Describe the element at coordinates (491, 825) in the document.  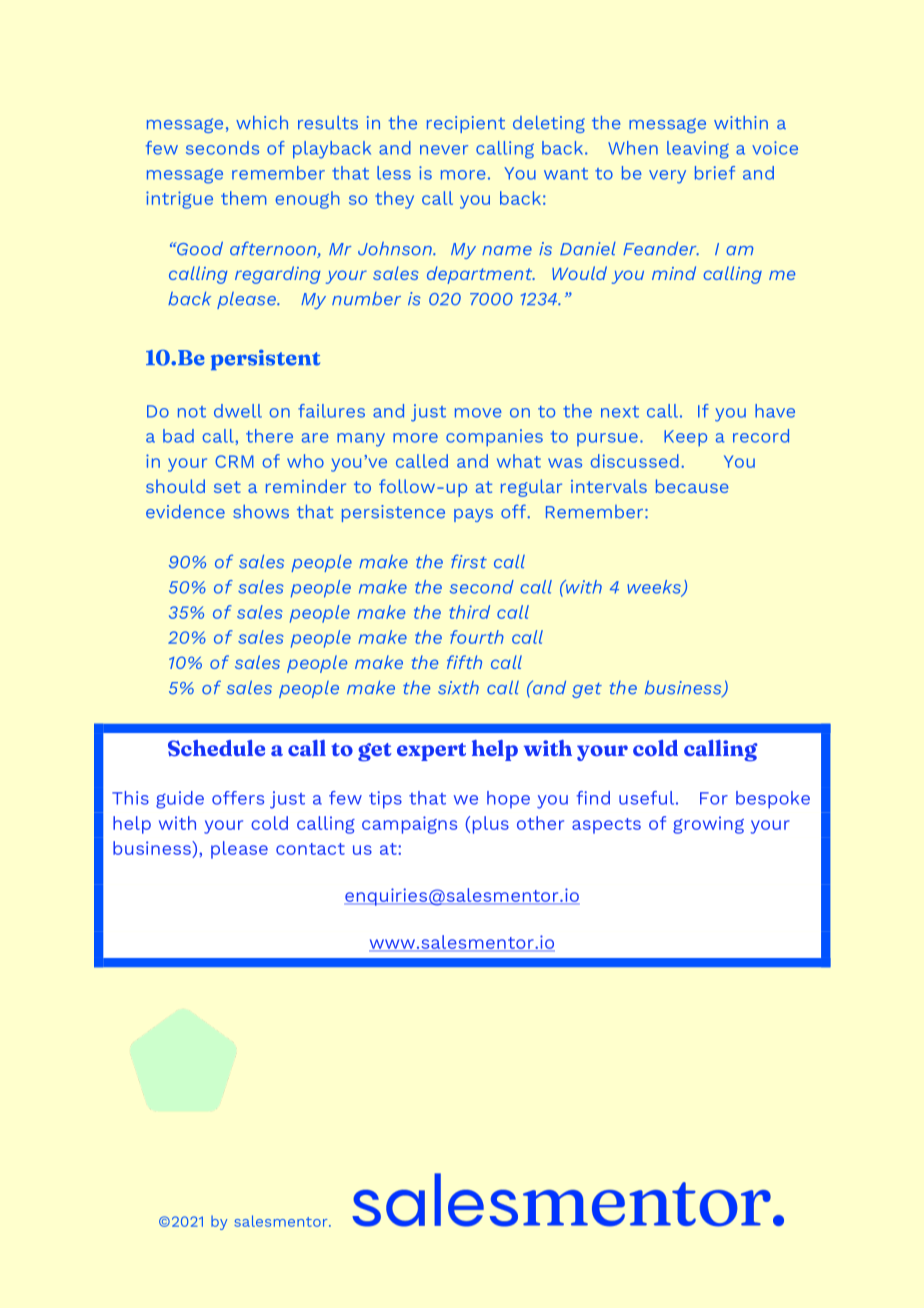
I see `plus` at that location.
